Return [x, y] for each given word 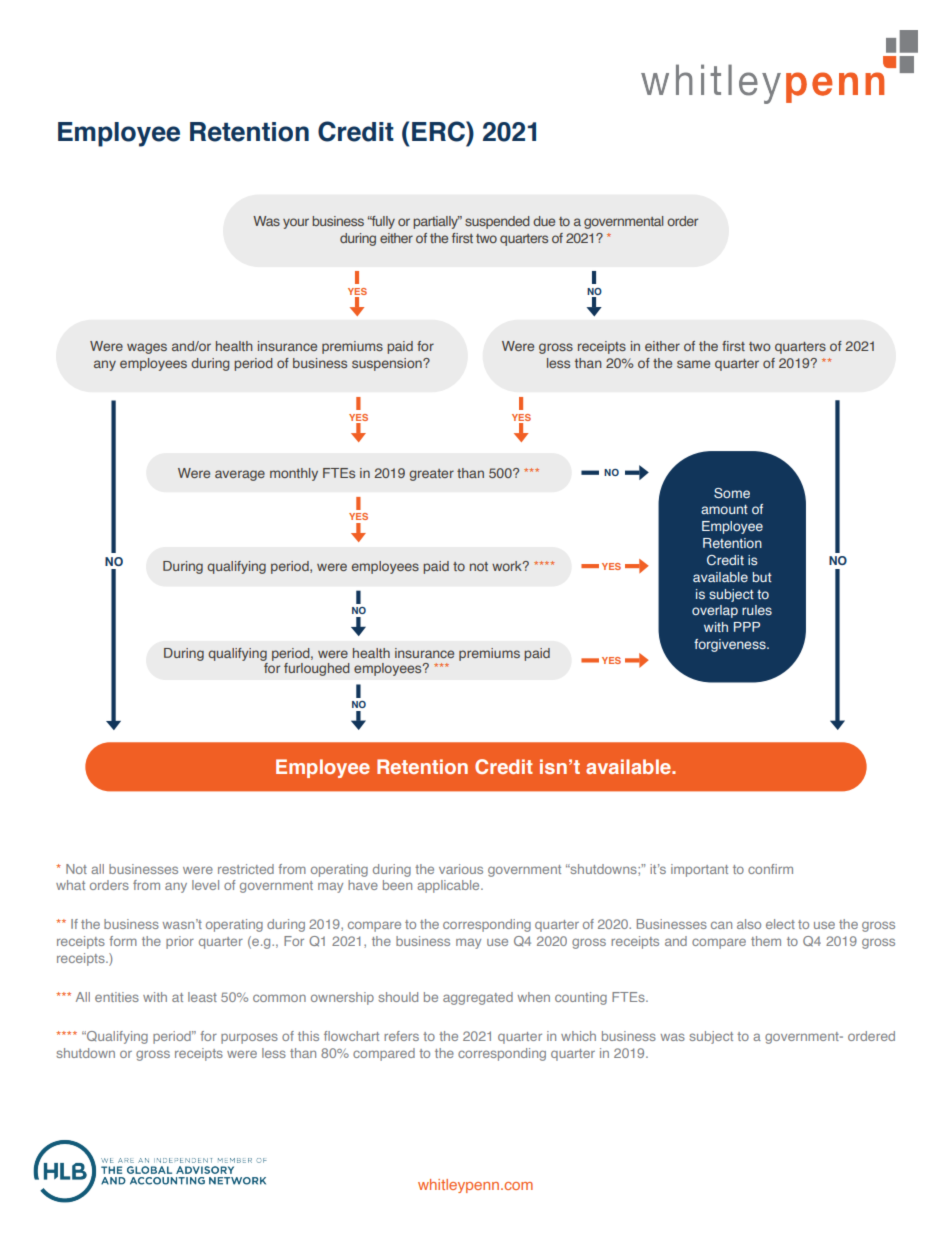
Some [732, 493]
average [240, 475]
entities [117, 997]
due [544, 221]
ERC [439, 131]
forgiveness [731, 645]
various [461, 869]
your [296, 223]
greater [431, 475]
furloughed [317, 669]
